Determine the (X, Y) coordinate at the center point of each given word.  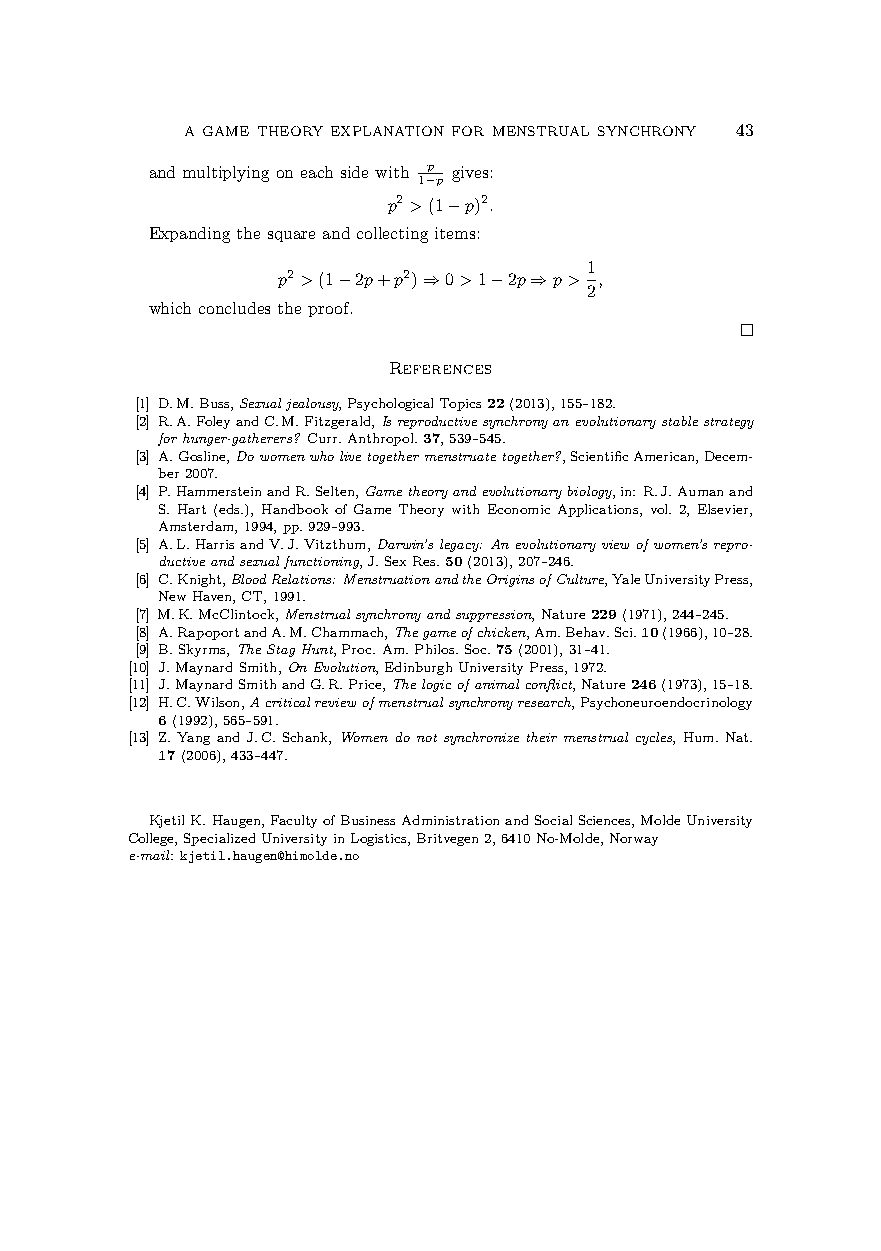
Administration (450, 820)
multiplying (226, 174)
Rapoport (208, 633)
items (455, 233)
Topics (460, 404)
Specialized (219, 839)
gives (470, 174)
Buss (216, 404)
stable (680, 421)
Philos (436, 649)
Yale (626, 579)
